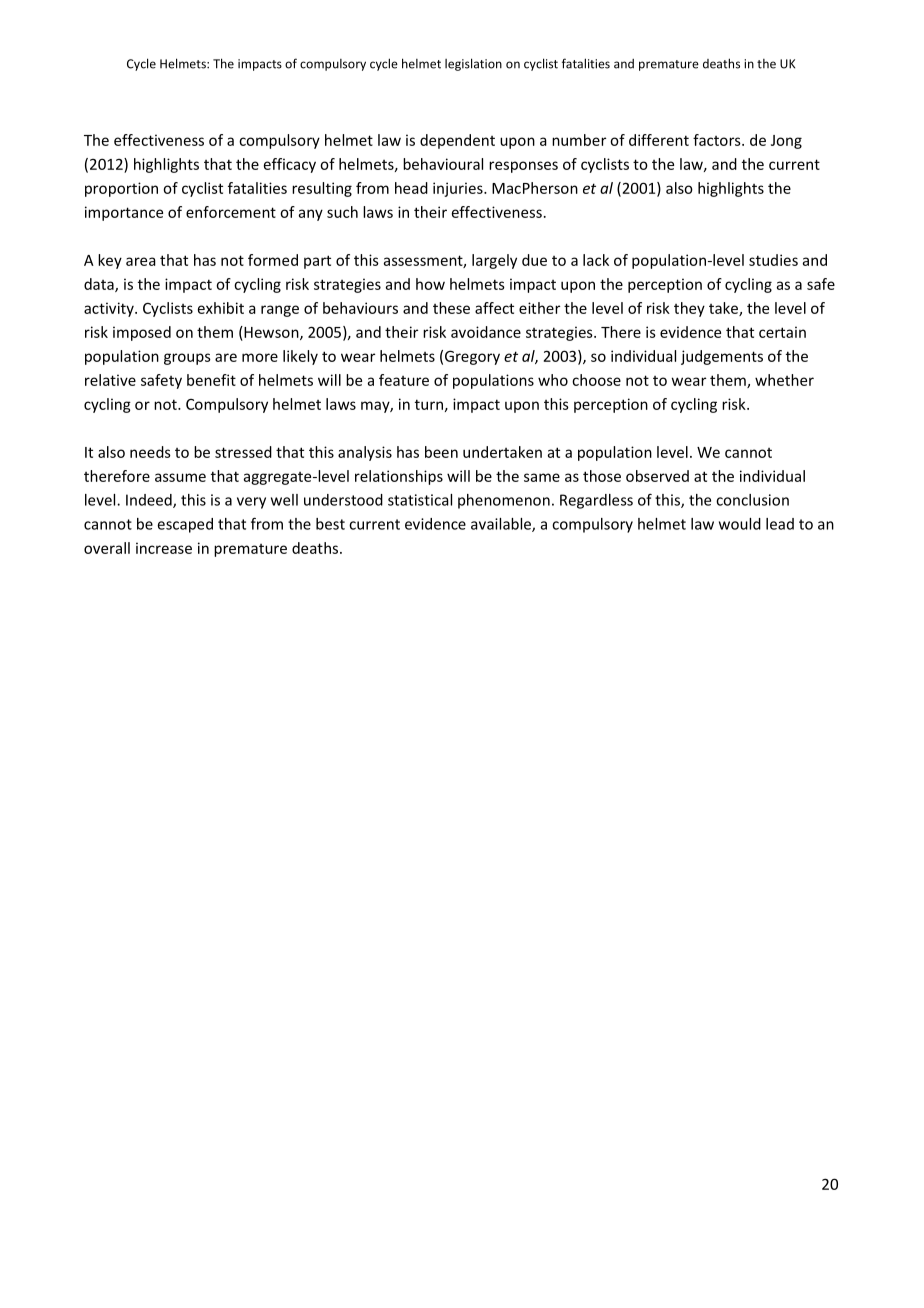 This screenshot has height=1308, width=924. Describe the element at coordinates (502, 525) in the screenshot. I see `available` at that location.
